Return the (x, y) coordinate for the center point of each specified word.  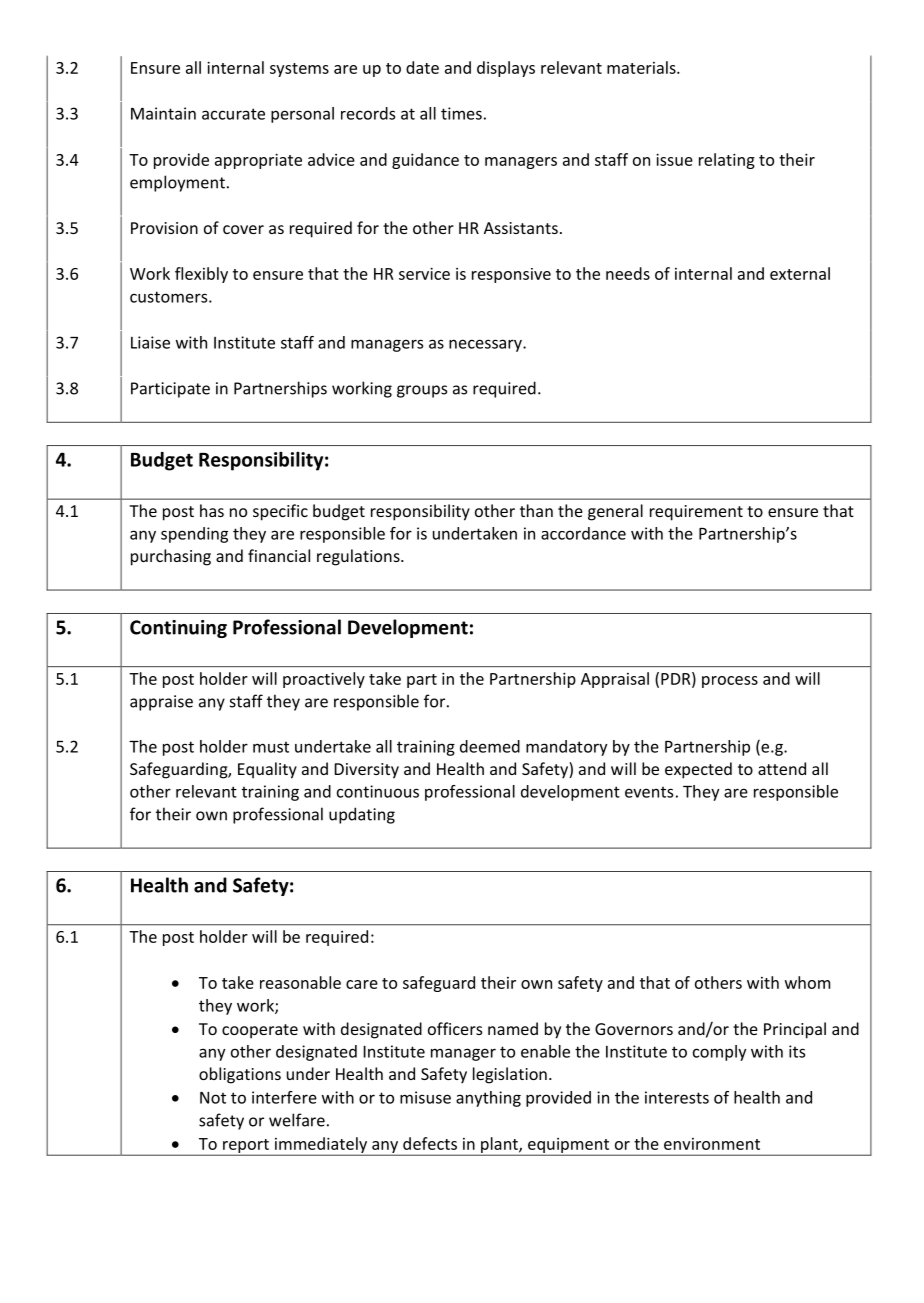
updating (362, 815)
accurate (233, 114)
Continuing (178, 629)
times (461, 113)
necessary (486, 345)
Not (213, 1098)
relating (727, 161)
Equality (267, 770)
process (730, 682)
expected (698, 770)
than (536, 510)
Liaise (150, 342)
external (800, 273)
